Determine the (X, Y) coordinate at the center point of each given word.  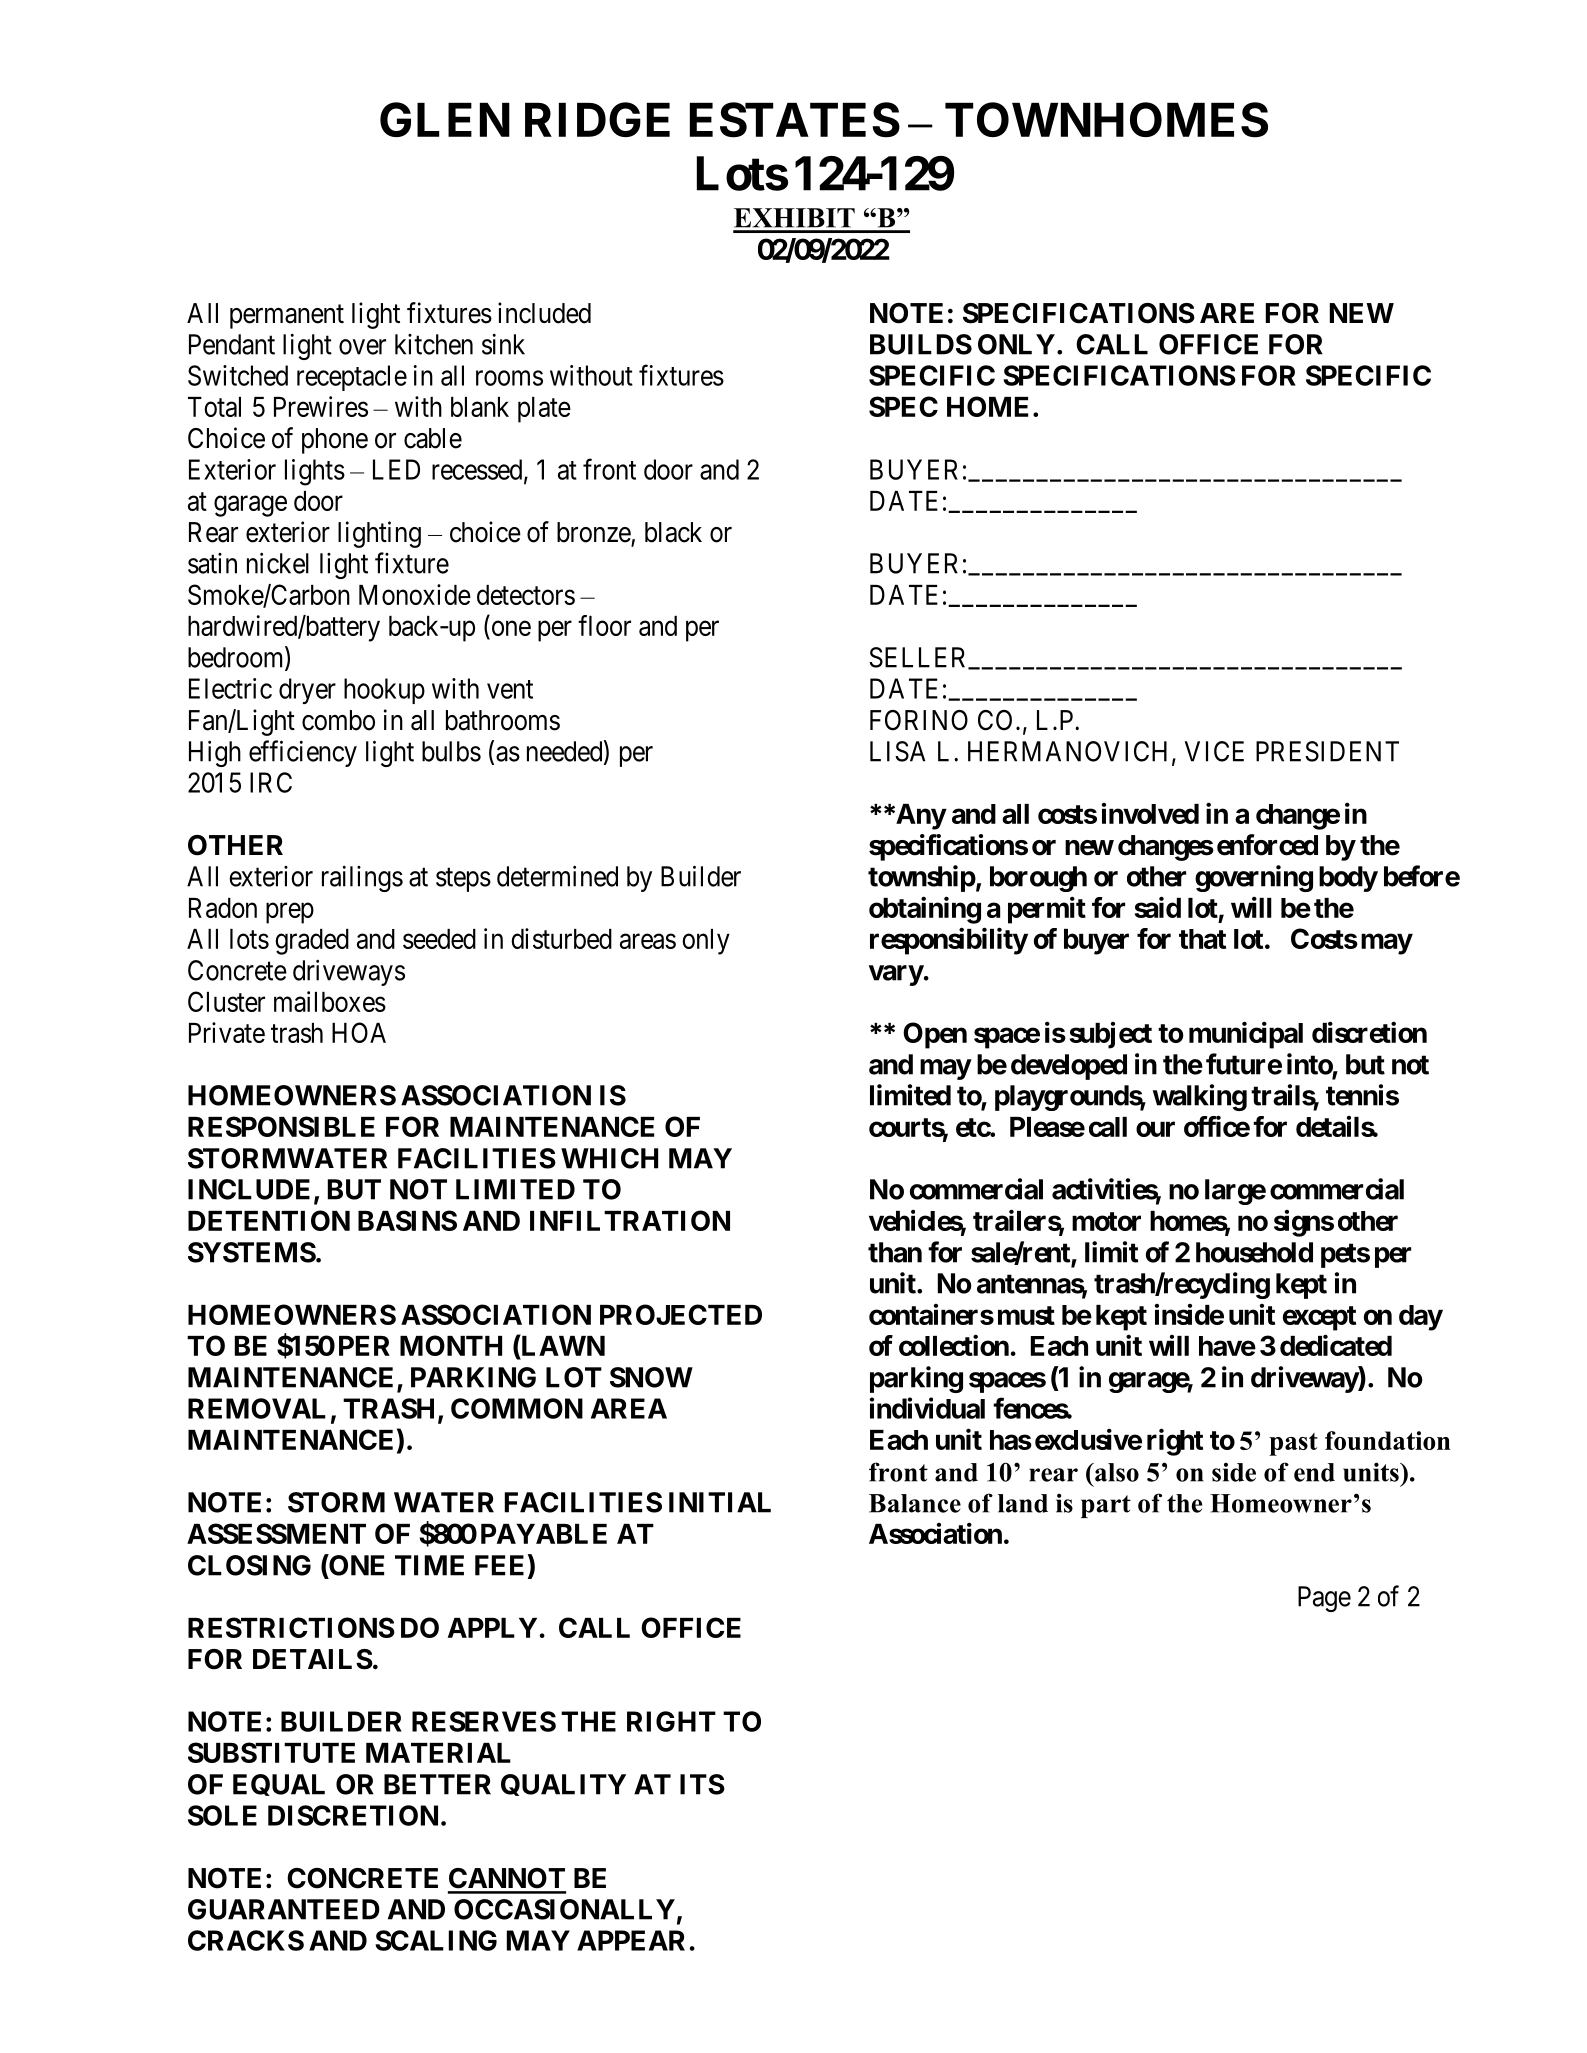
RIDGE (597, 119)
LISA (897, 751)
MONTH (451, 1345)
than (895, 1252)
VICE (1214, 751)
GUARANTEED (284, 1909)
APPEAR (631, 1940)
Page (1324, 1599)
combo (338, 720)
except (1319, 1318)
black (673, 532)
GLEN (445, 119)
